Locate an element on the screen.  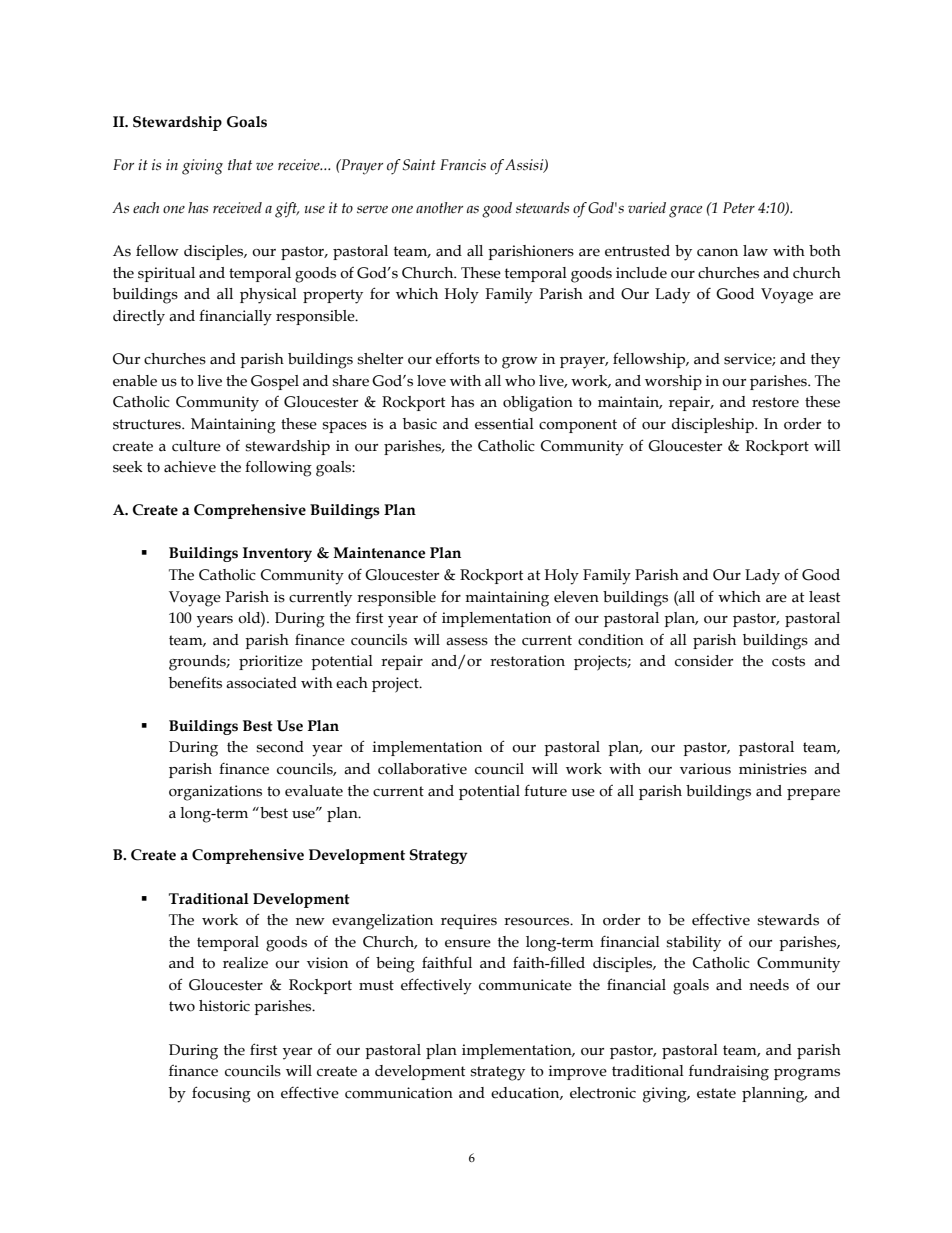
future is located at coordinates (545, 790).
